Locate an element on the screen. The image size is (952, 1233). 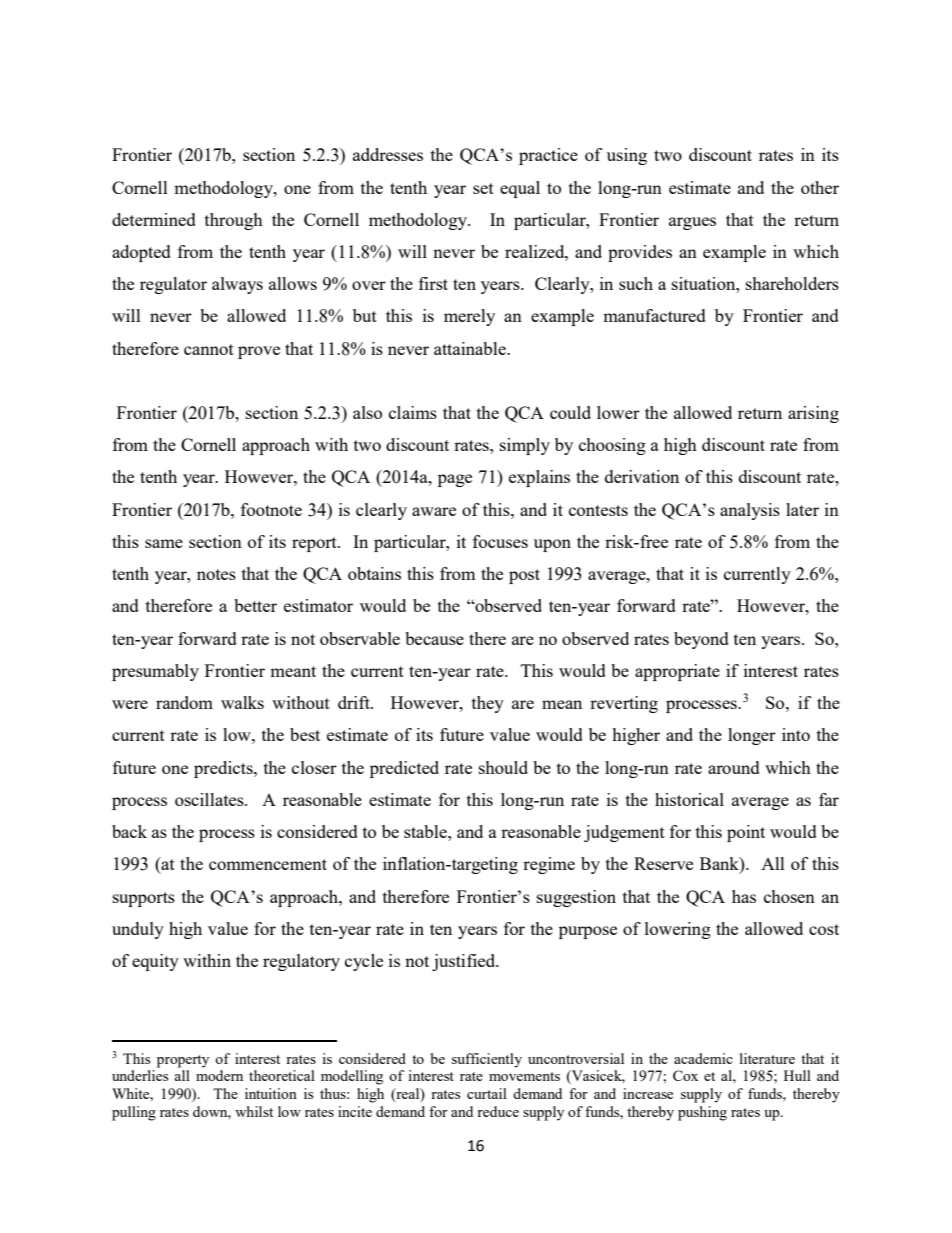
curtail is located at coordinates (487, 1093).
